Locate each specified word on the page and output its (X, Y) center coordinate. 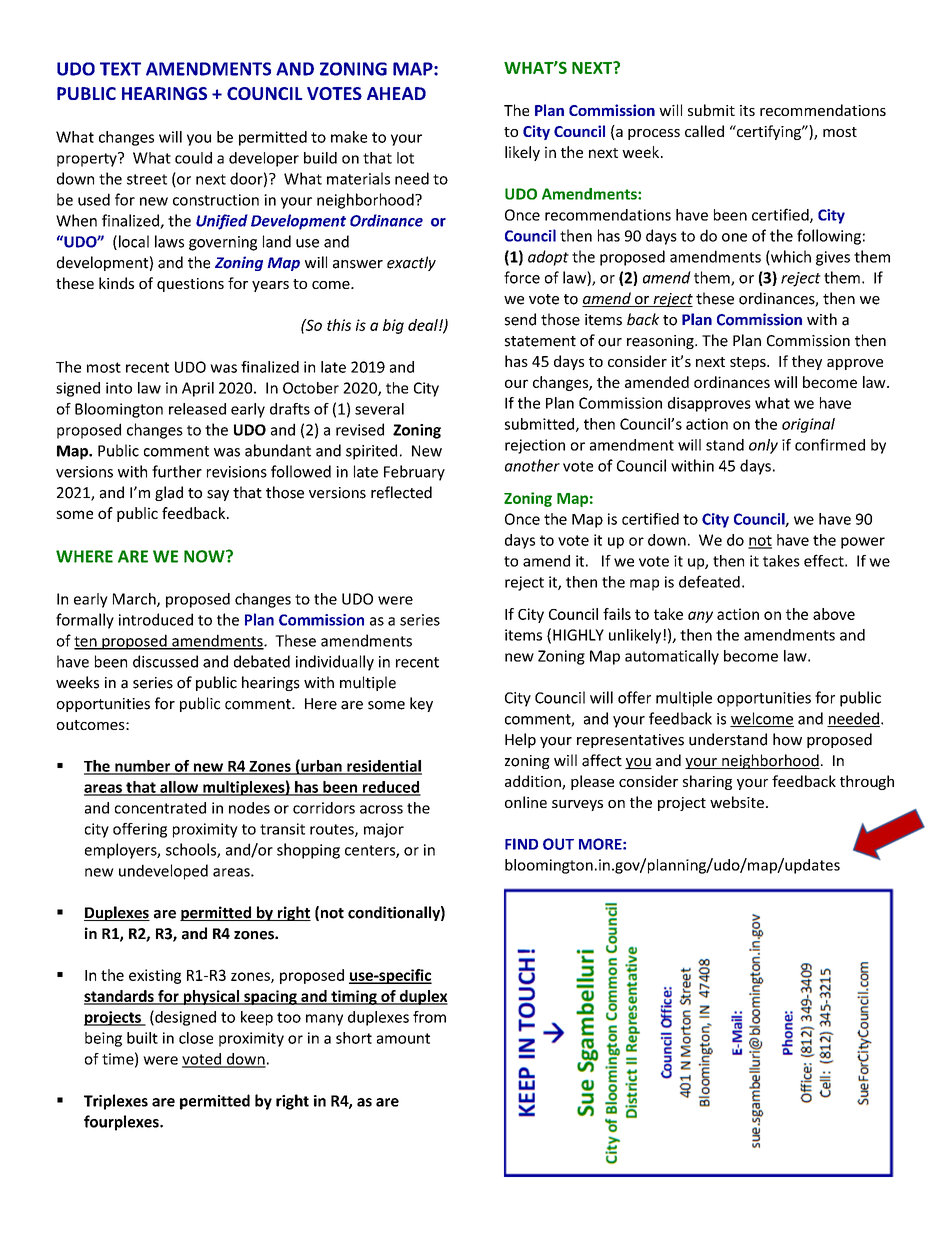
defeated (709, 581)
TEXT (120, 69)
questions (190, 285)
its (747, 110)
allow (179, 788)
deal (424, 325)
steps (749, 363)
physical (211, 997)
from (429, 1017)
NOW (205, 556)
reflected (401, 492)
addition (534, 782)
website (737, 802)
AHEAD (396, 93)
